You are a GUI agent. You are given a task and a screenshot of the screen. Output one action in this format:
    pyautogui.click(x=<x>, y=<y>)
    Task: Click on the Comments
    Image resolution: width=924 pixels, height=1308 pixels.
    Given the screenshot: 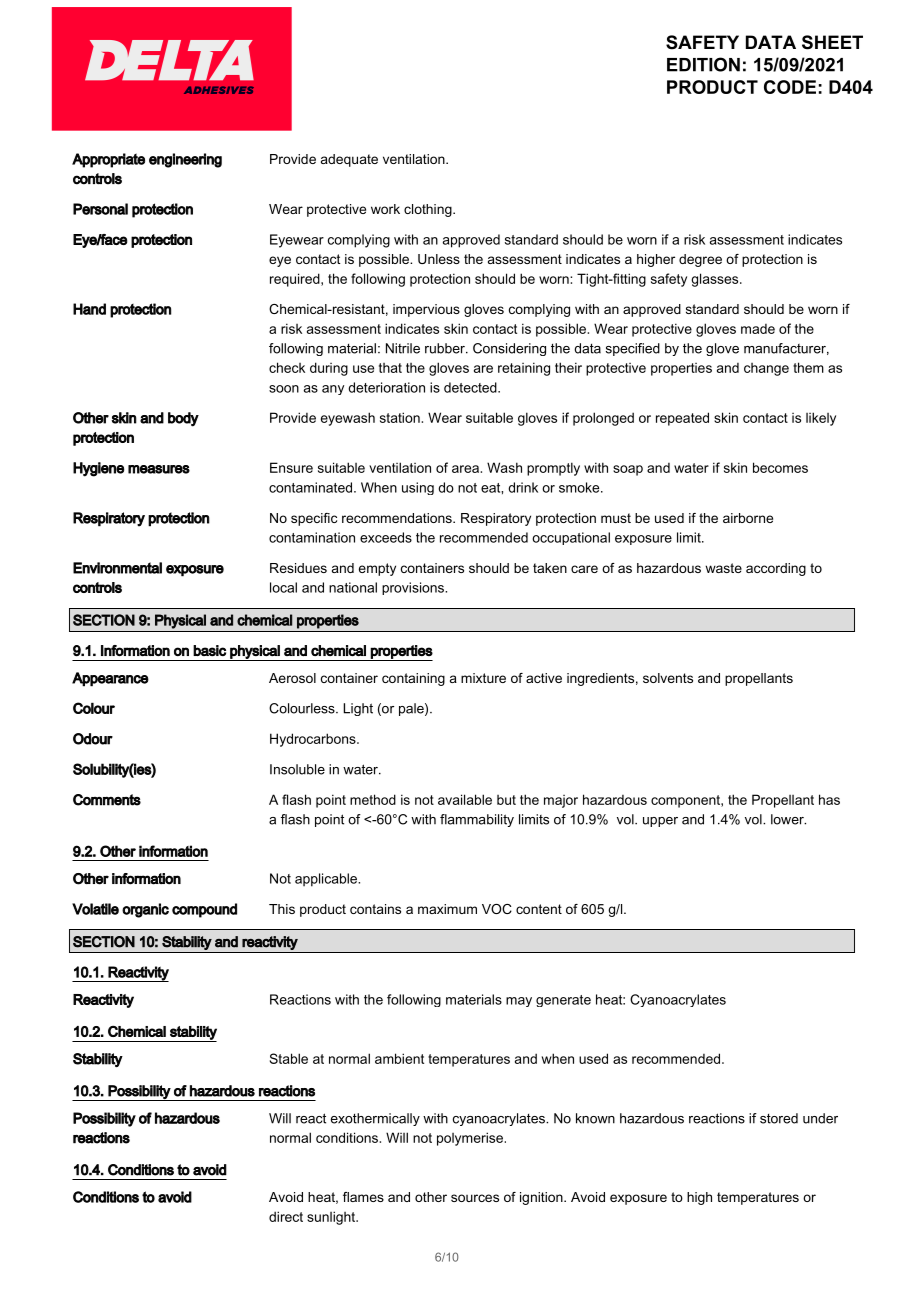 What is the action you would take?
    pyautogui.click(x=107, y=800)
